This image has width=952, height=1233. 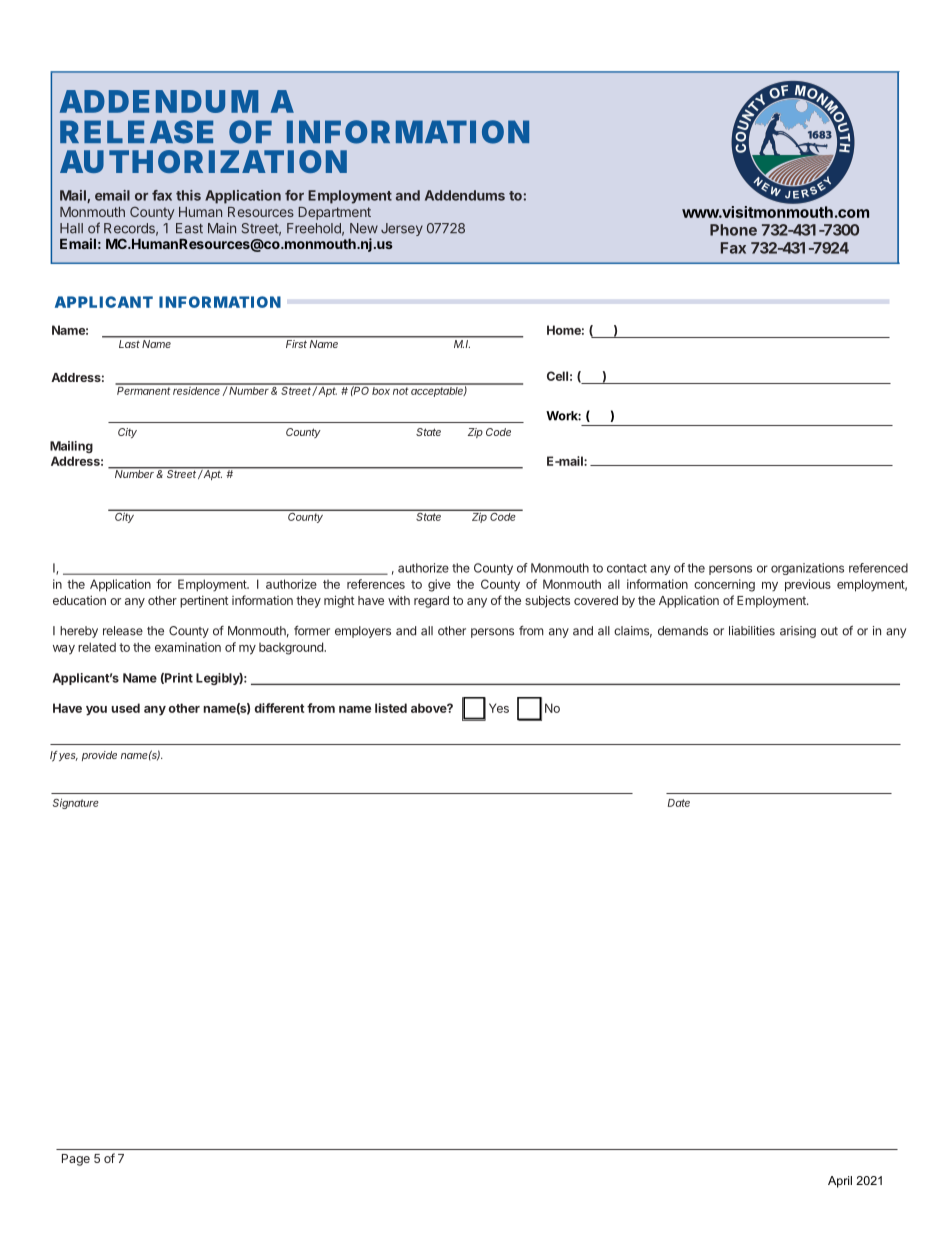 What do you see at coordinates (76, 1160) in the image?
I see `Page` at bounding box center [76, 1160].
